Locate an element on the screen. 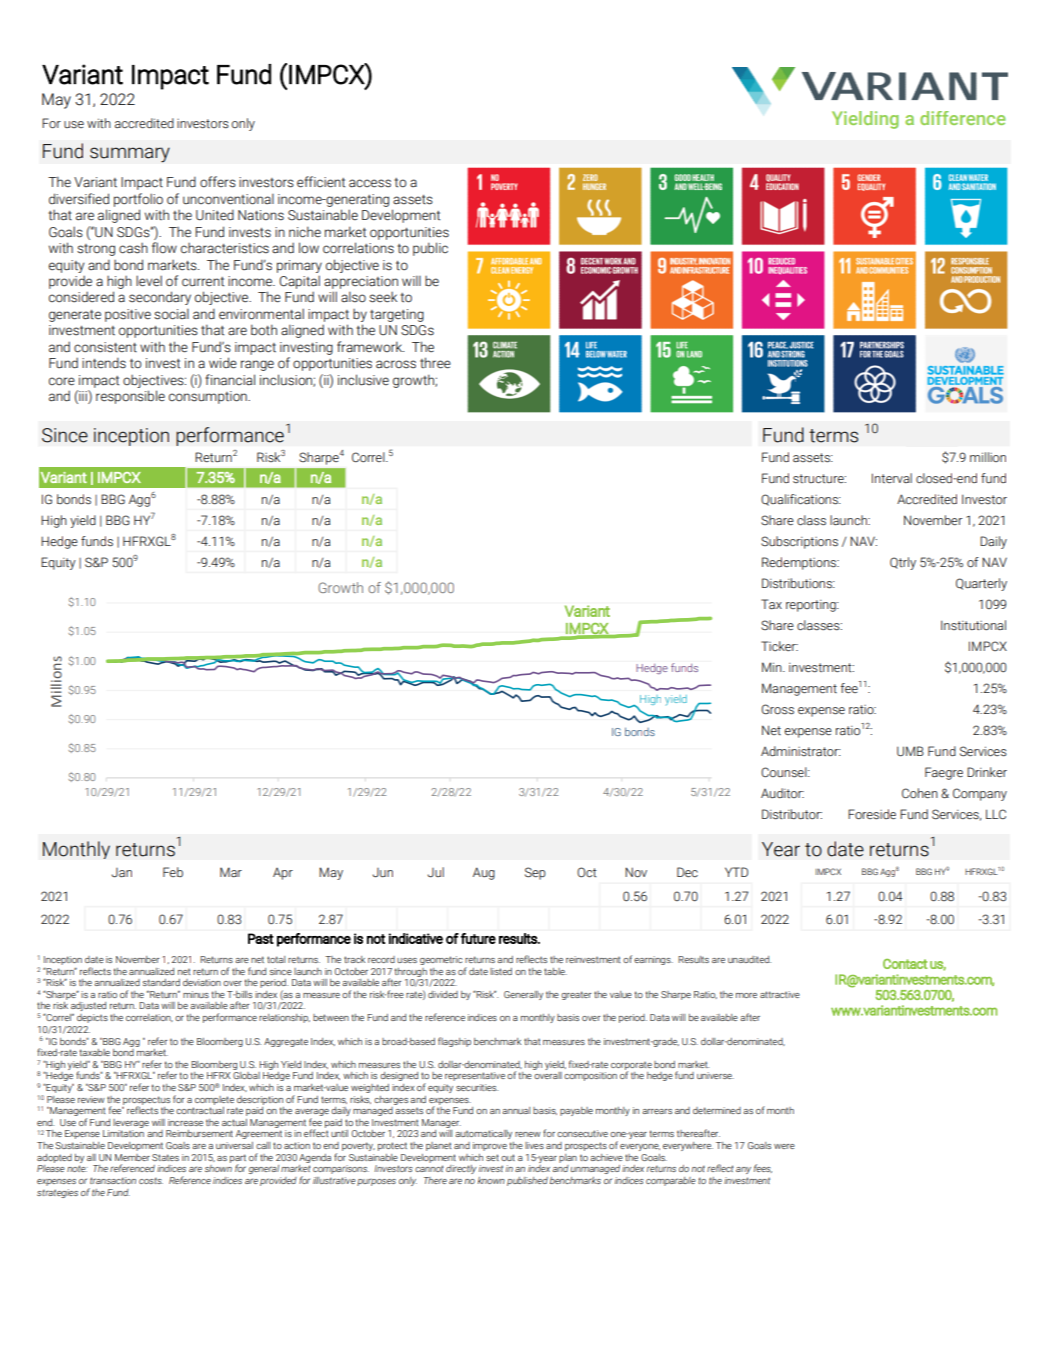 The image size is (1051, 1360). Institutional is located at coordinates (973, 625).
